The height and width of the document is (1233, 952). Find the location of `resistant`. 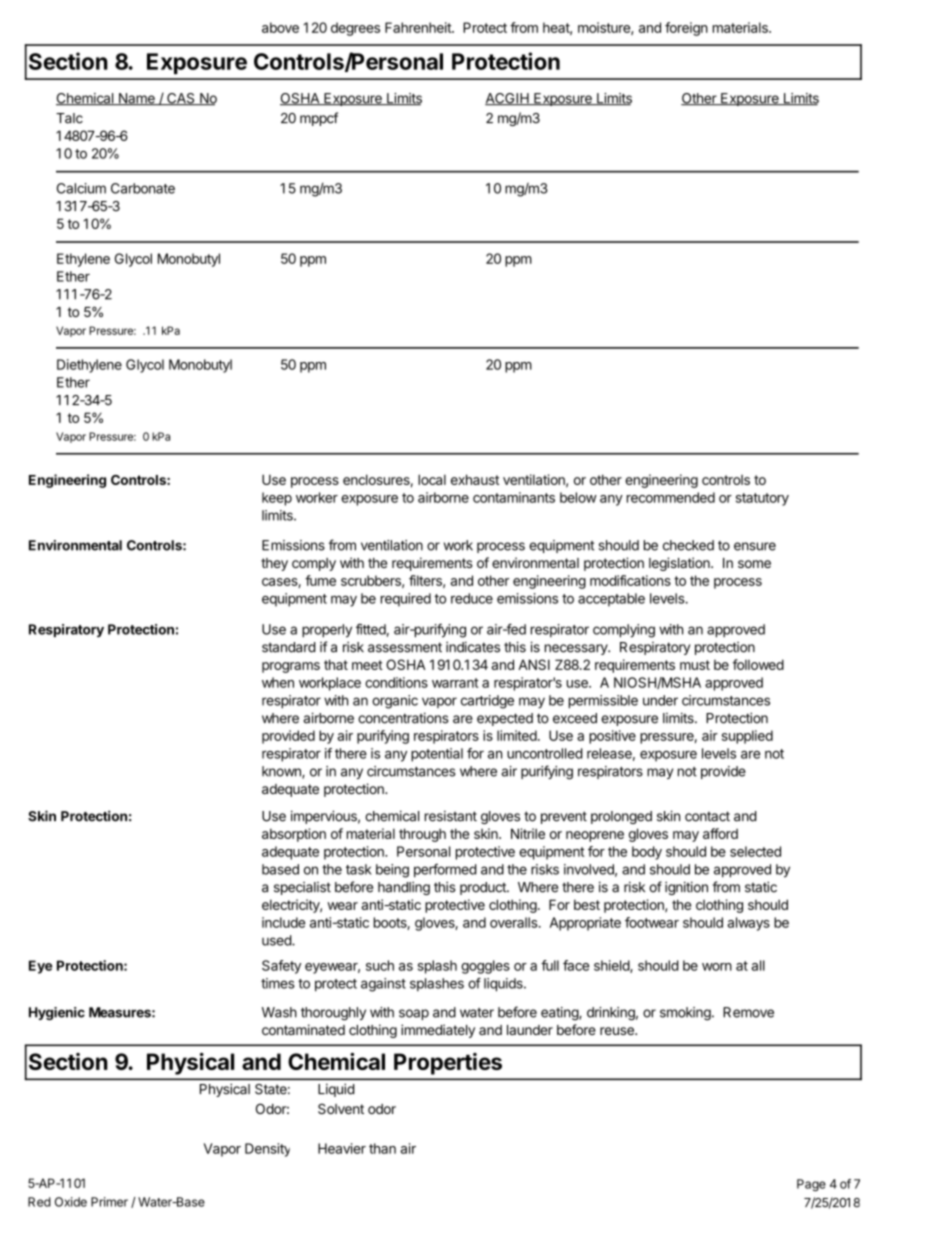

resistant is located at coordinates (451, 816).
